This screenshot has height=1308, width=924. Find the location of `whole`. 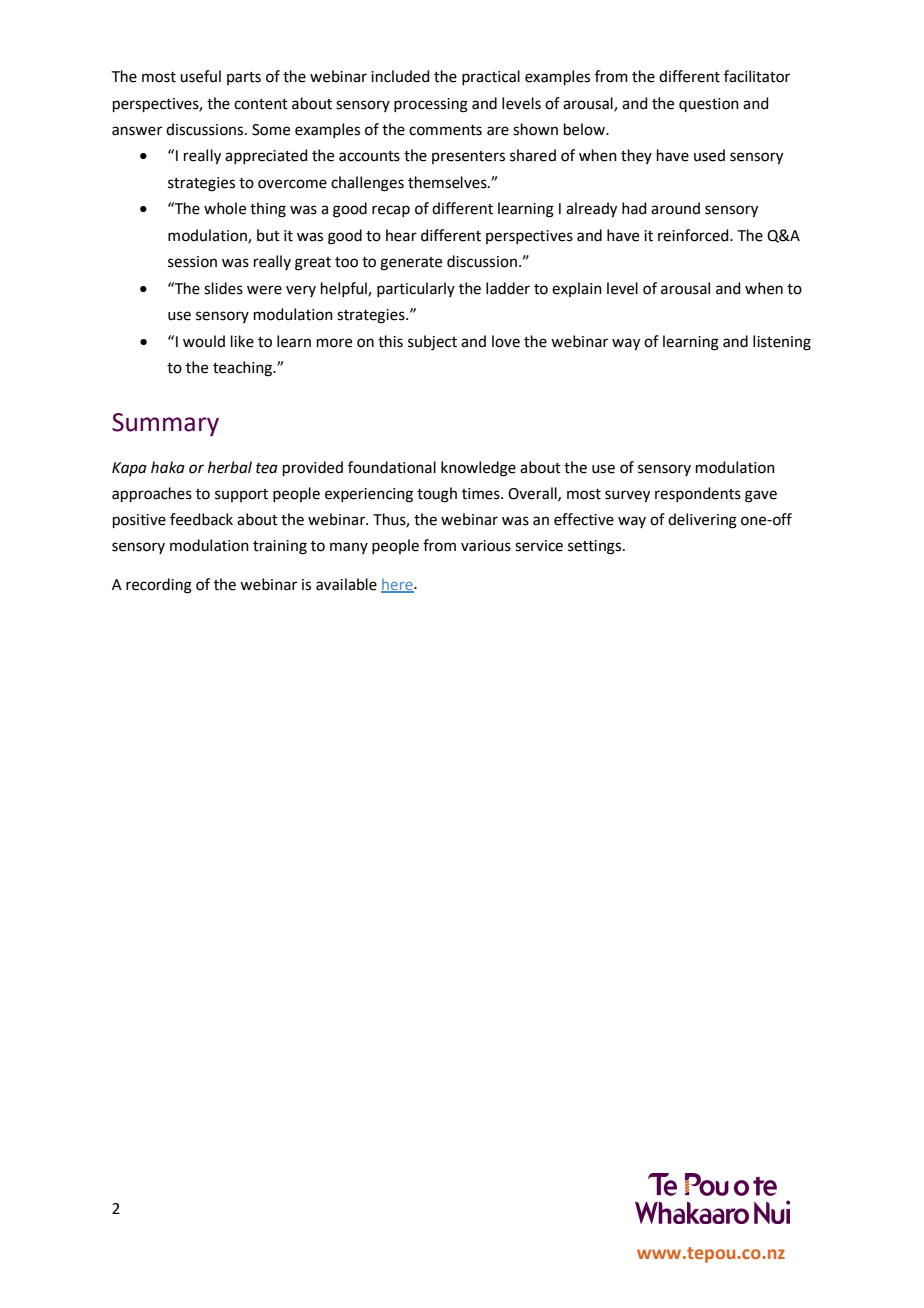

whole is located at coordinates (225, 208).
